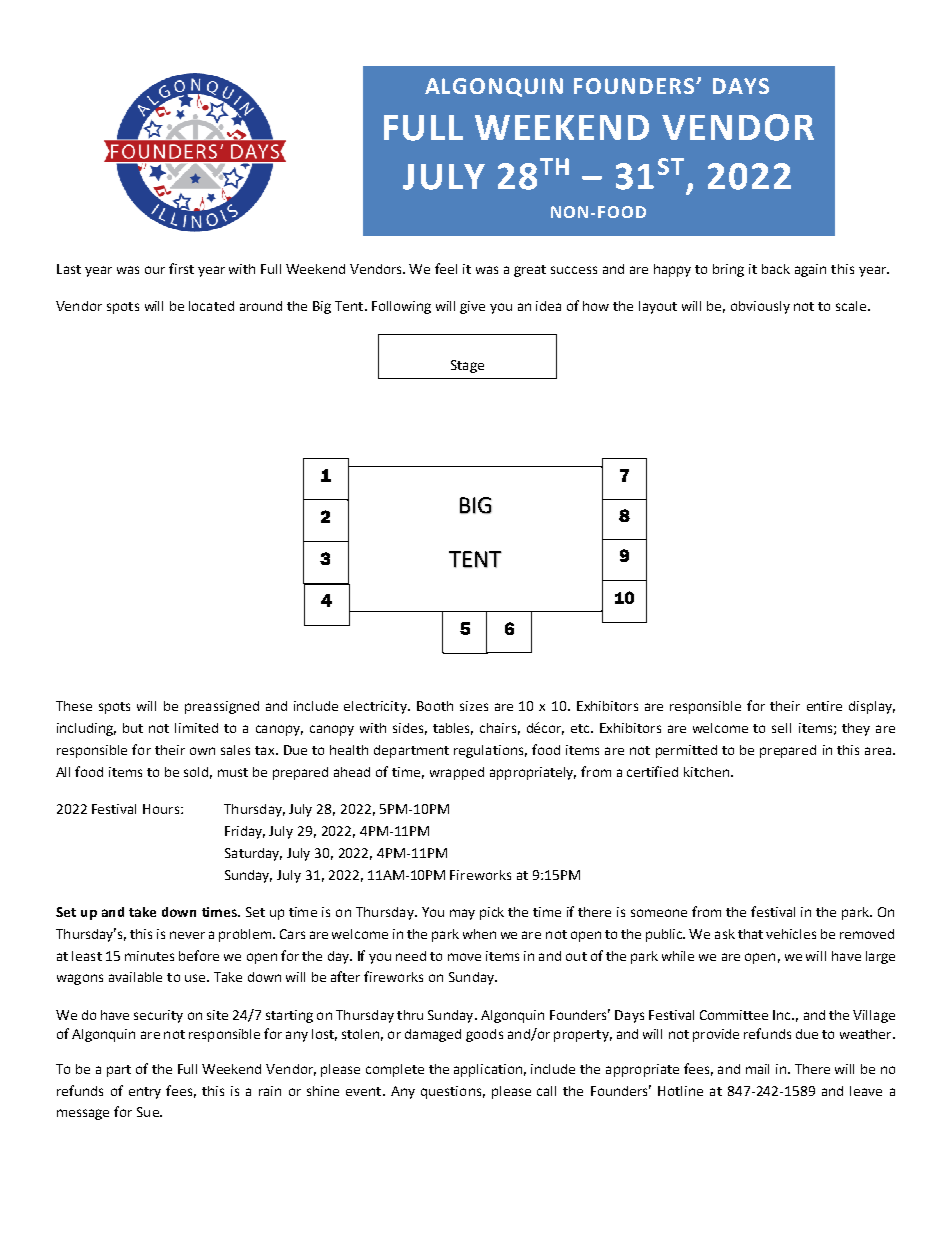 This screenshot has height=1233, width=952. I want to click on entire, so click(824, 706).
